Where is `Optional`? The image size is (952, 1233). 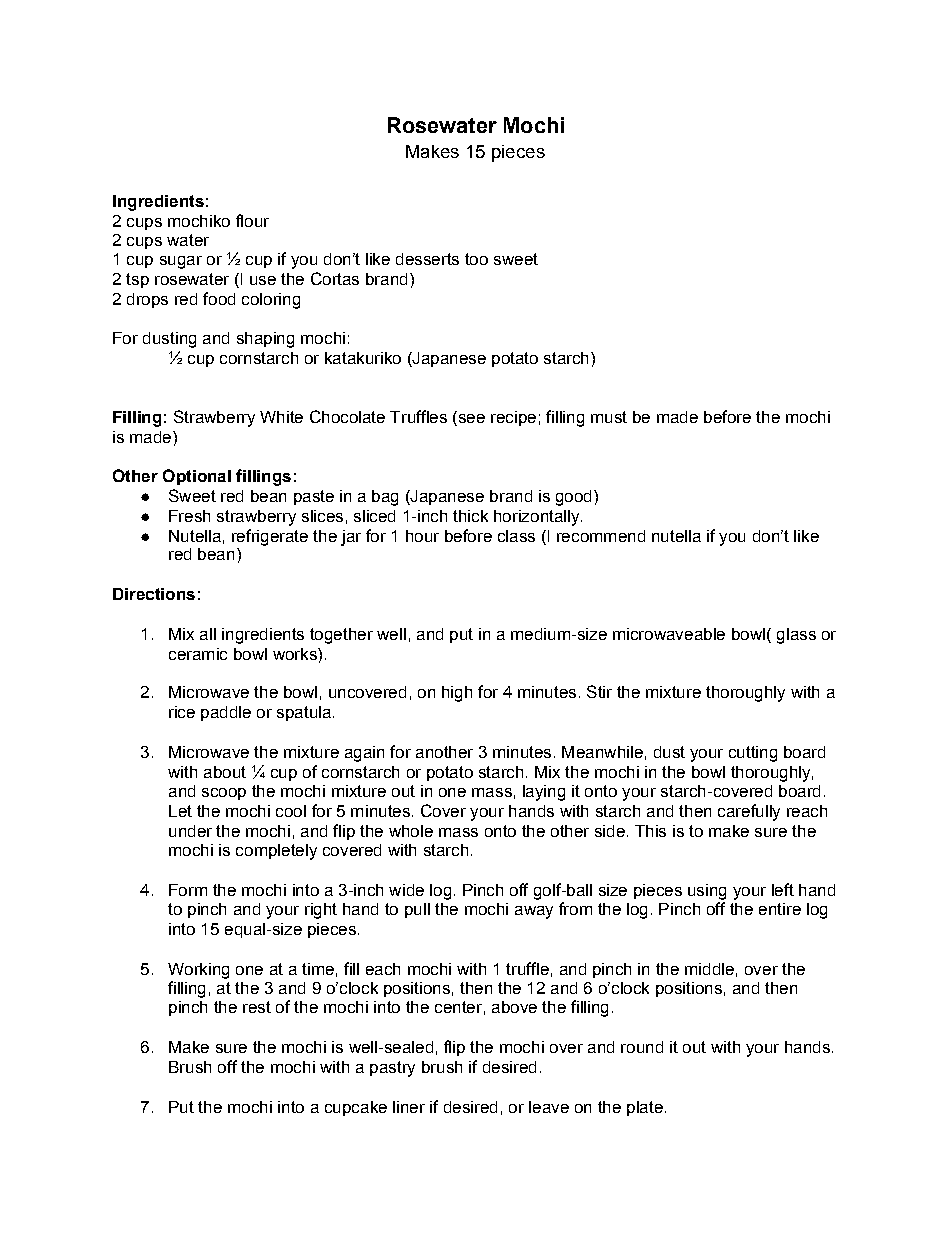 Optional is located at coordinates (197, 477).
